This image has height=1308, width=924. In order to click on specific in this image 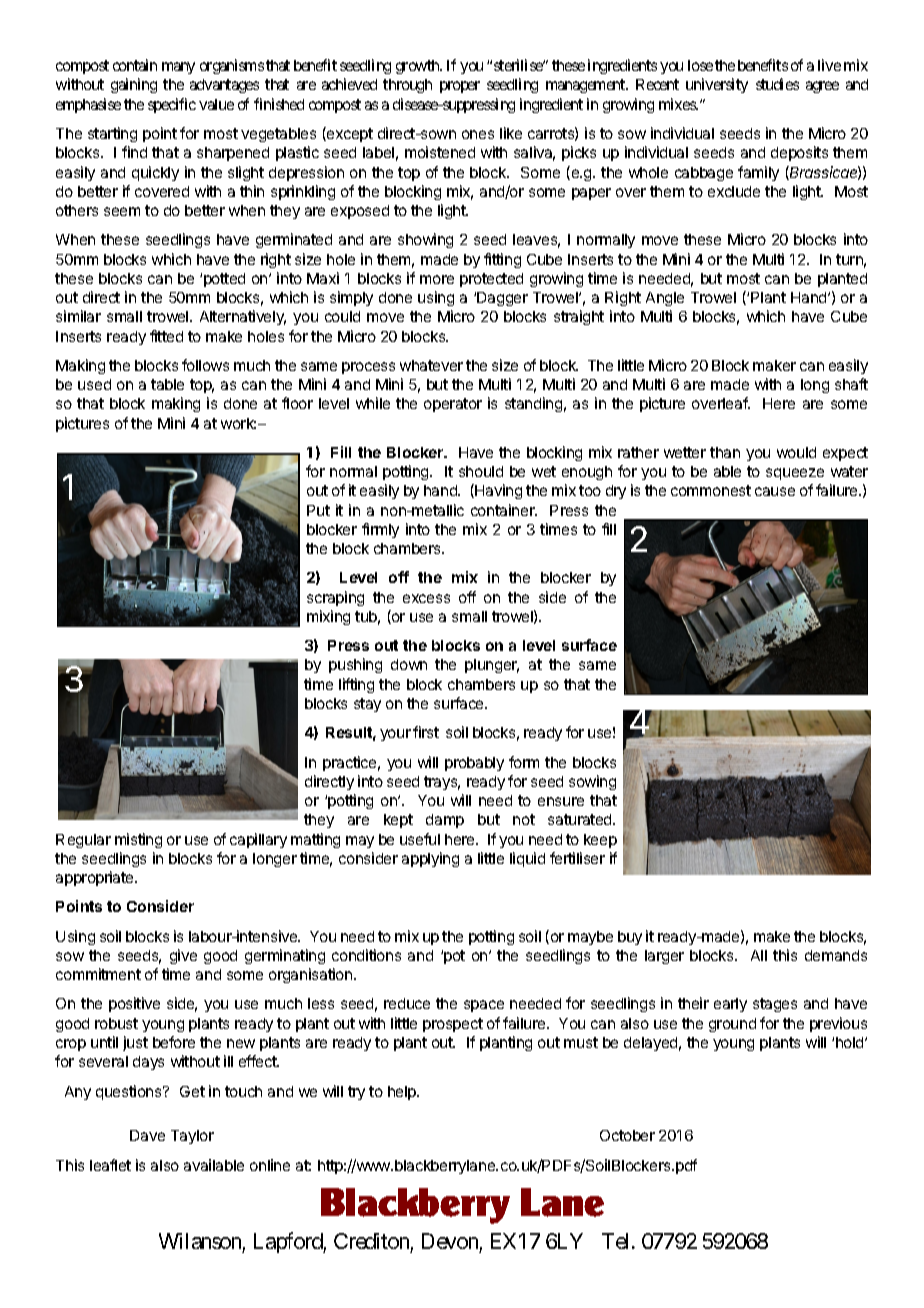, I will do `click(172, 105)`.
